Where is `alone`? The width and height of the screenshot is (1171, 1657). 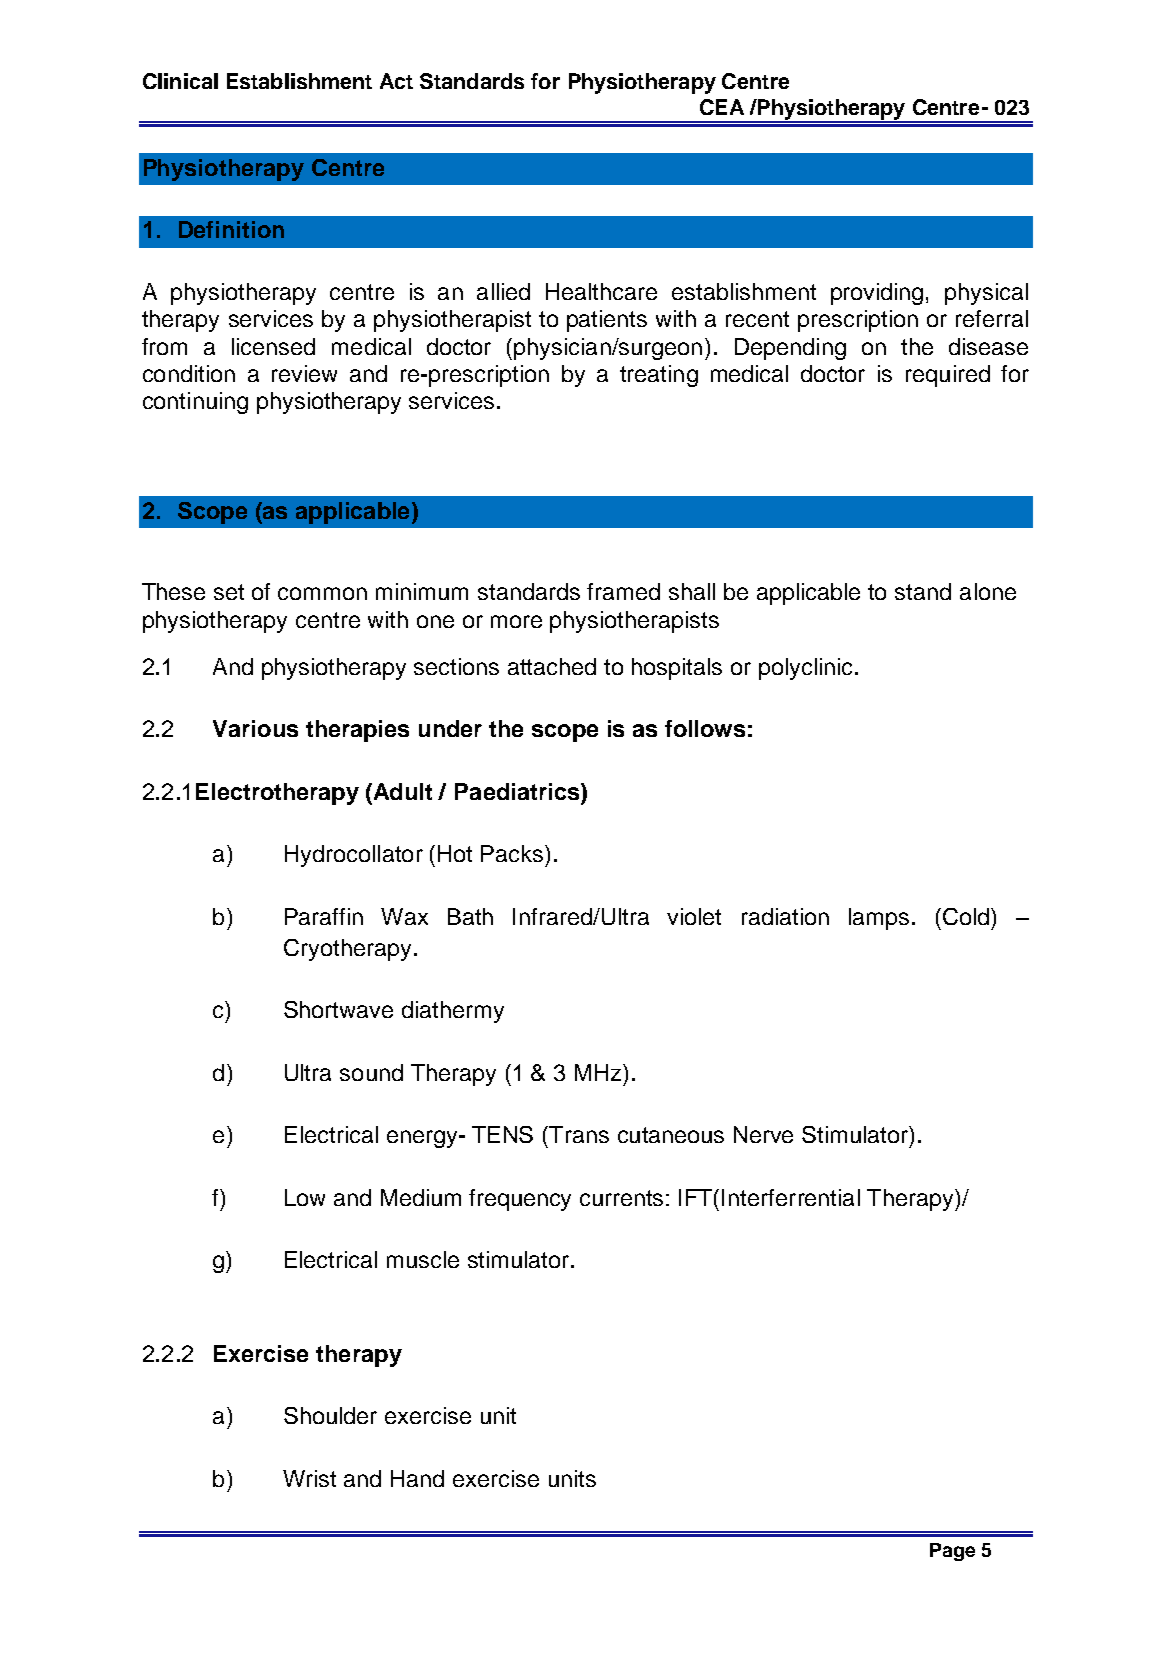
alone is located at coordinates (988, 591).
